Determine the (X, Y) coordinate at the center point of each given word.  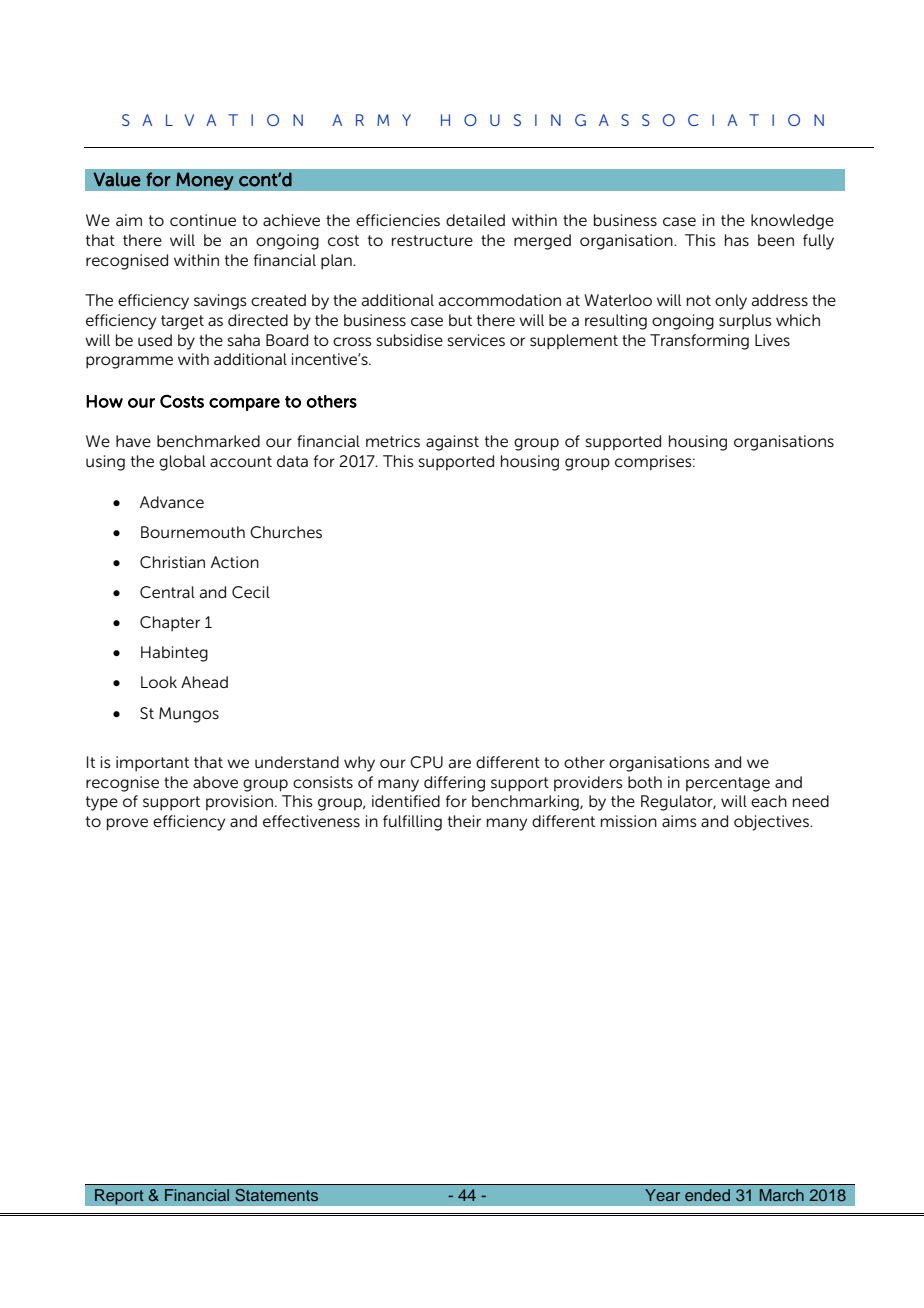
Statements (276, 1195)
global (182, 463)
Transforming (699, 342)
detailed (475, 220)
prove (127, 824)
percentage (728, 784)
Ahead (204, 682)
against (452, 443)
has (737, 240)
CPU (426, 762)
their (464, 821)
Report (119, 1197)
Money (205, 181)
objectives (772, 823)
